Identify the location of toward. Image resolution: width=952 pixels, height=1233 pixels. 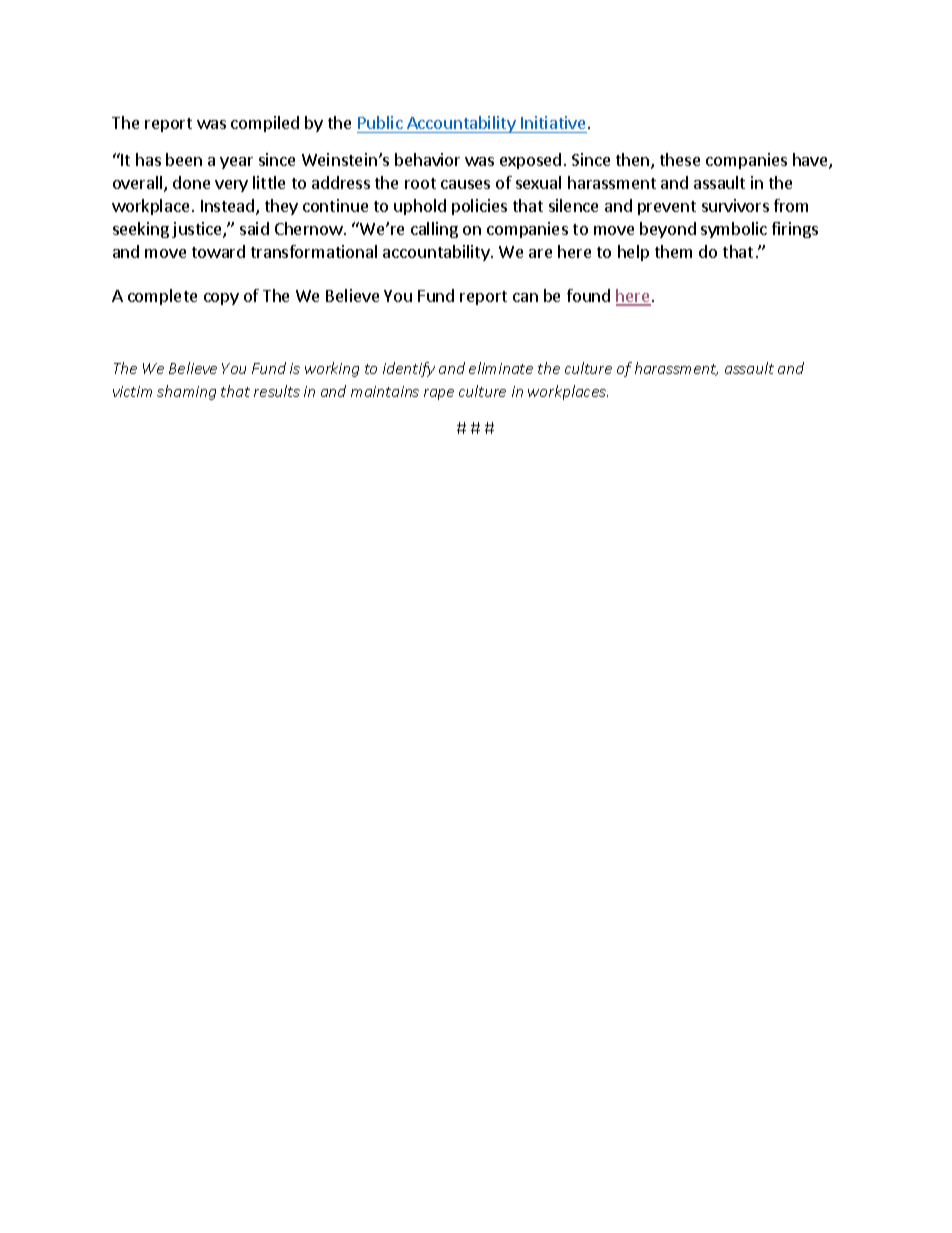
(218, 251).
